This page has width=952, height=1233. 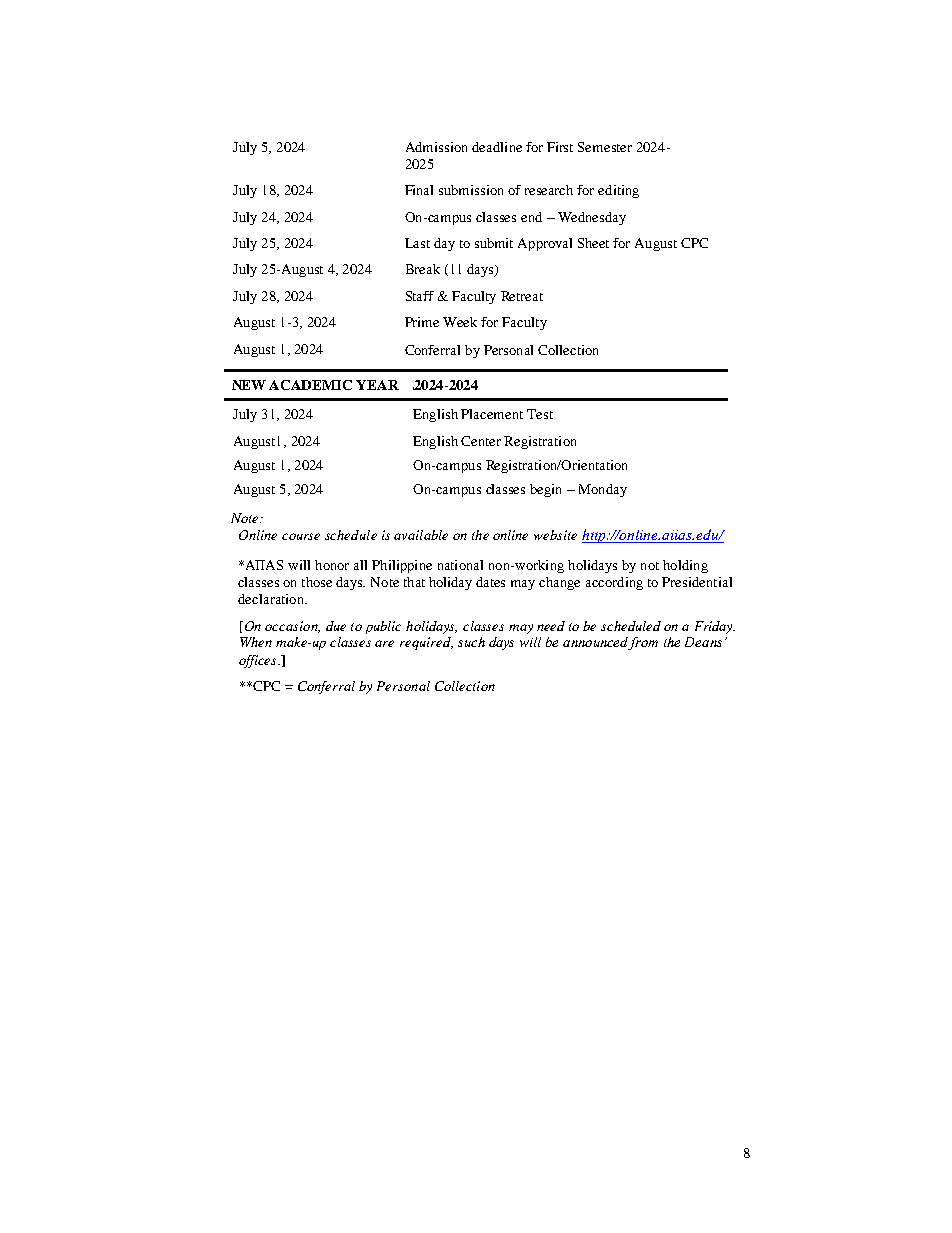 What do you see at coordinates (310, 385) in the page?
I see `ACADEMIC` at bounding box center [310, 385].
